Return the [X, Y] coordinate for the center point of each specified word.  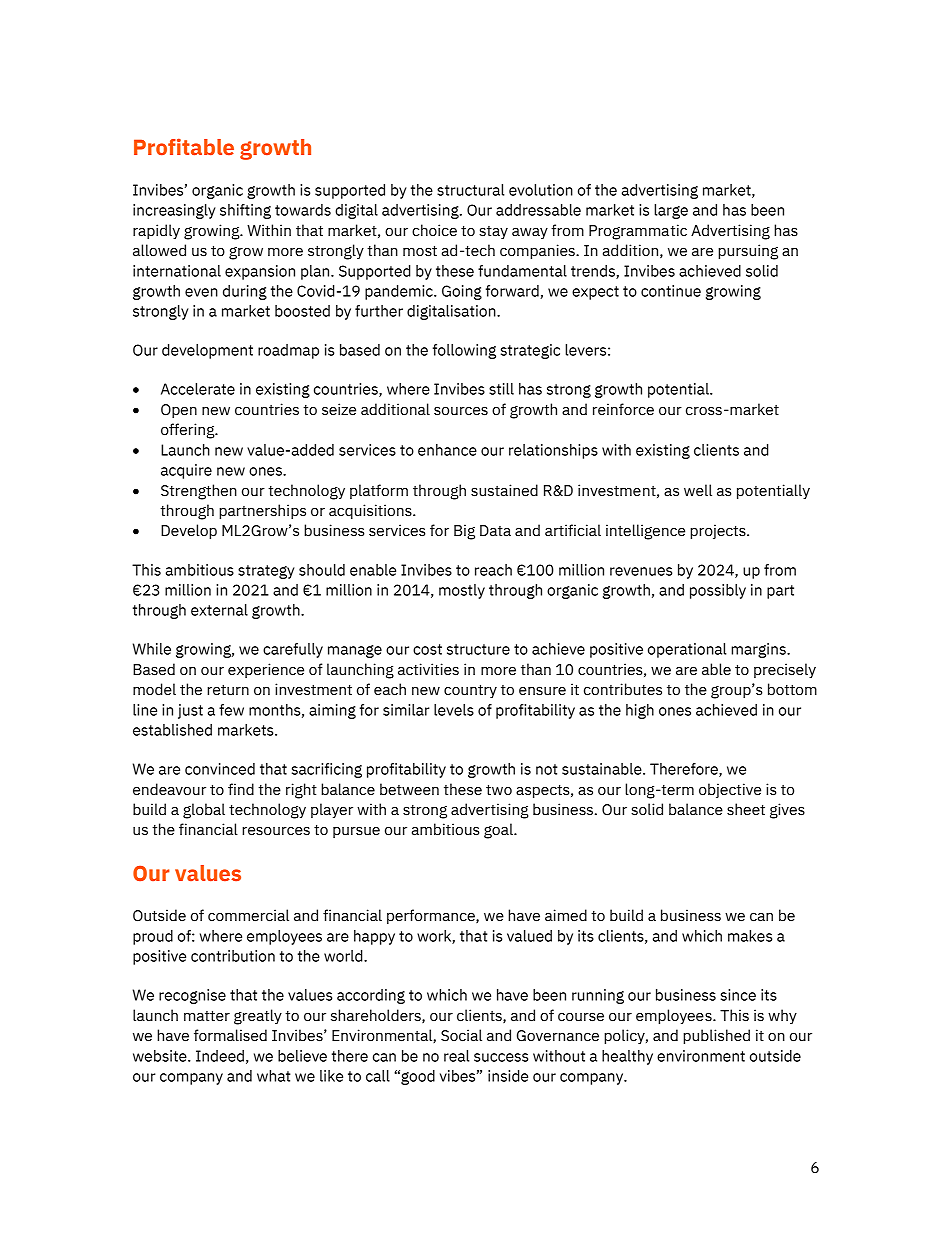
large [671, 211]
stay [493, 232]
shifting [245, 211]
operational [687, 650]
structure [478, 649]
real [456, 1056]
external [219, 610]
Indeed [220, 1056]
